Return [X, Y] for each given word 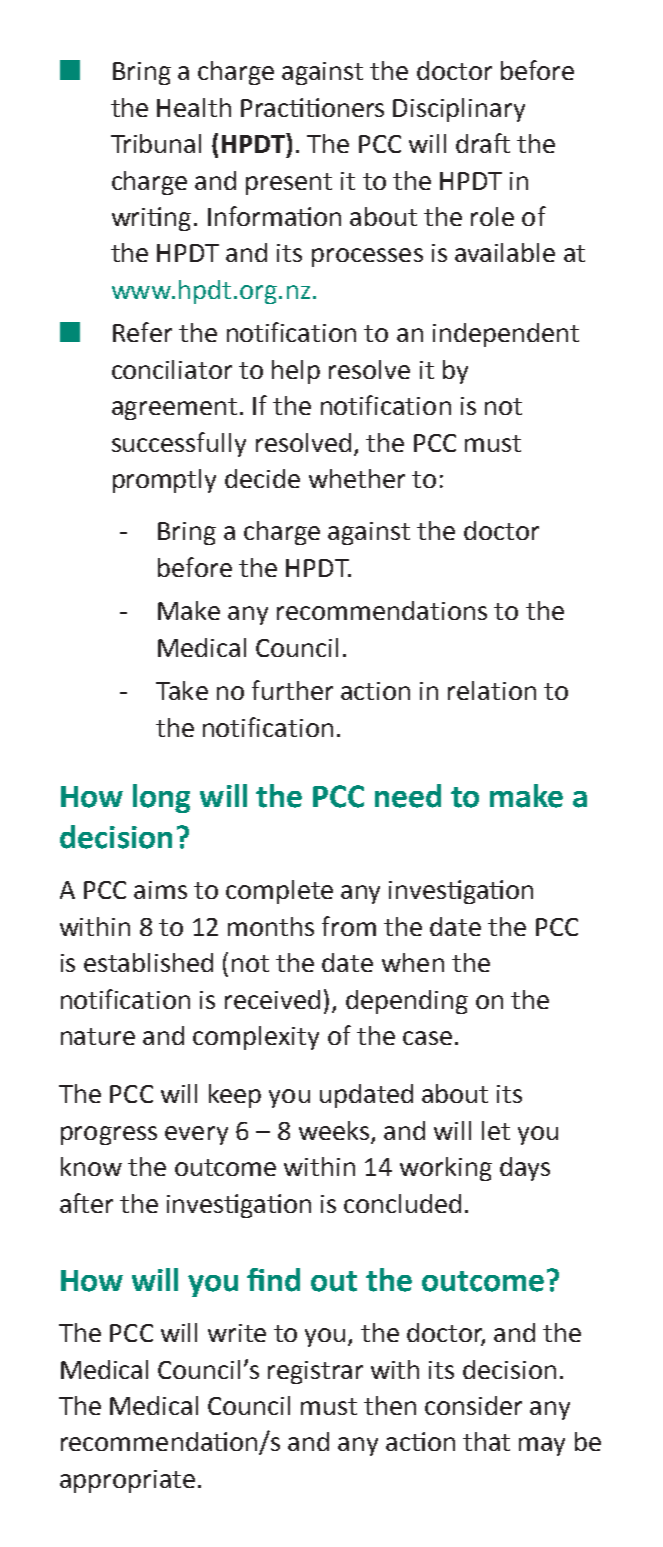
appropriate [127, 1481]
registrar [315, 1372]
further [292, 690]
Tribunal [156, 143]
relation [492, 690]
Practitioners [312, 107]
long [161, 798]
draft [483, 143]
